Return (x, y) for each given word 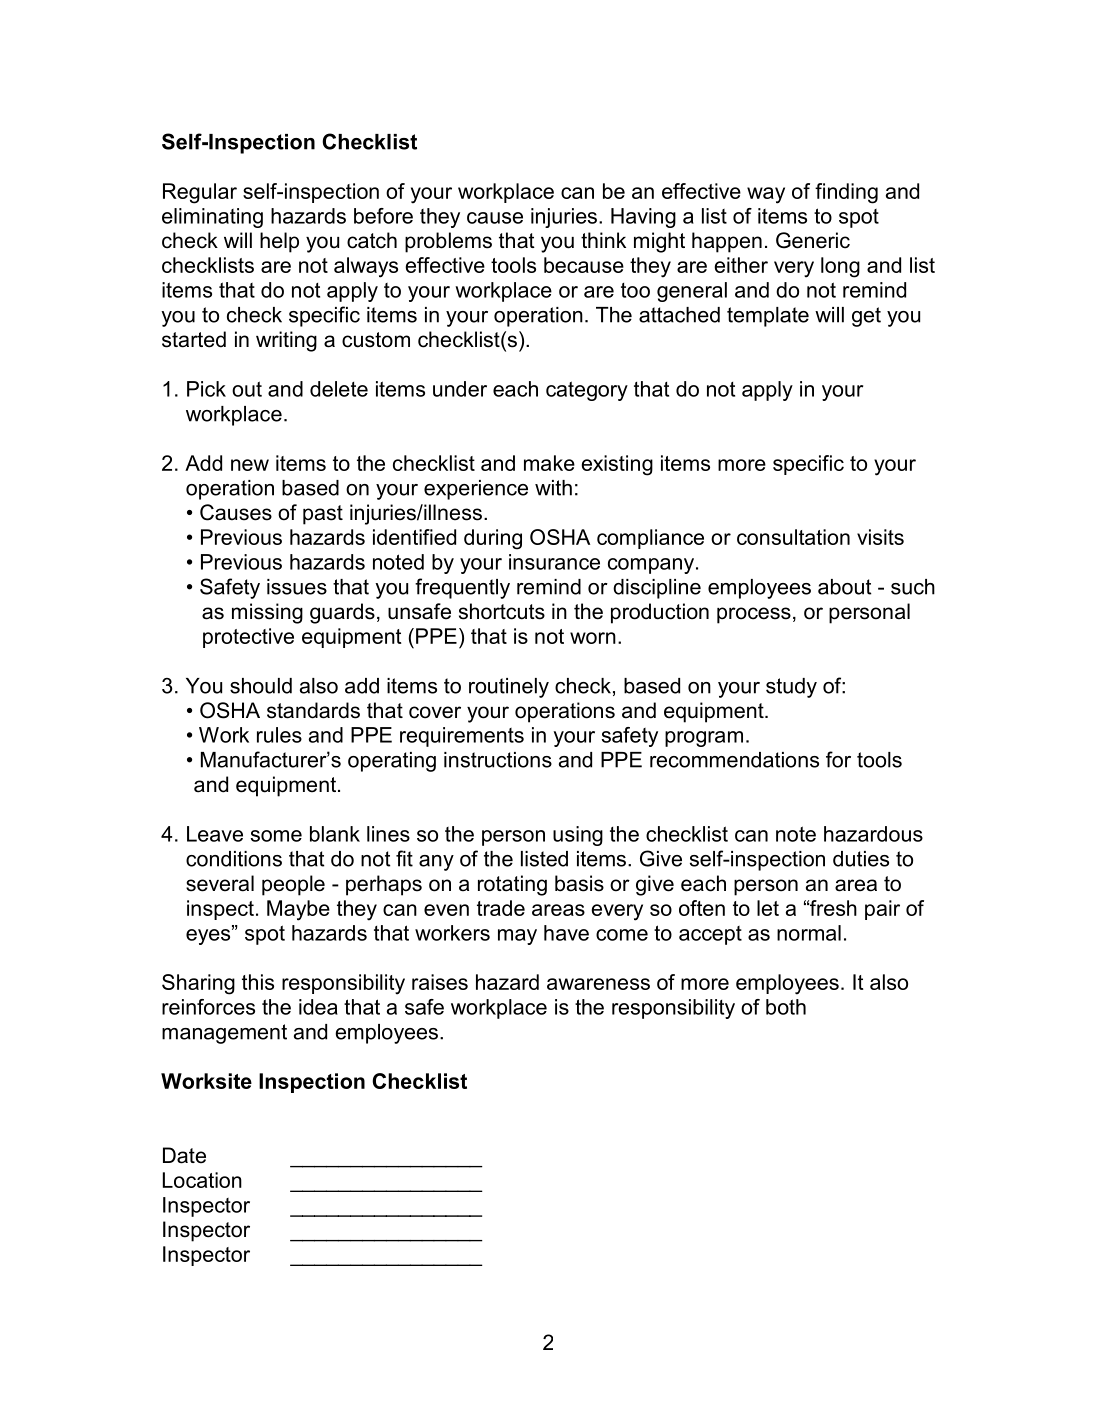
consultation (793, 537)
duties (861, 859)
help (279, 242)
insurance (554, 562)
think (603, 240)
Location (202, 1180)
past (323, 515)
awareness (598, 984)
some (276, 836)
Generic (813, 240)
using (578, 836)
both (786, 1007)
